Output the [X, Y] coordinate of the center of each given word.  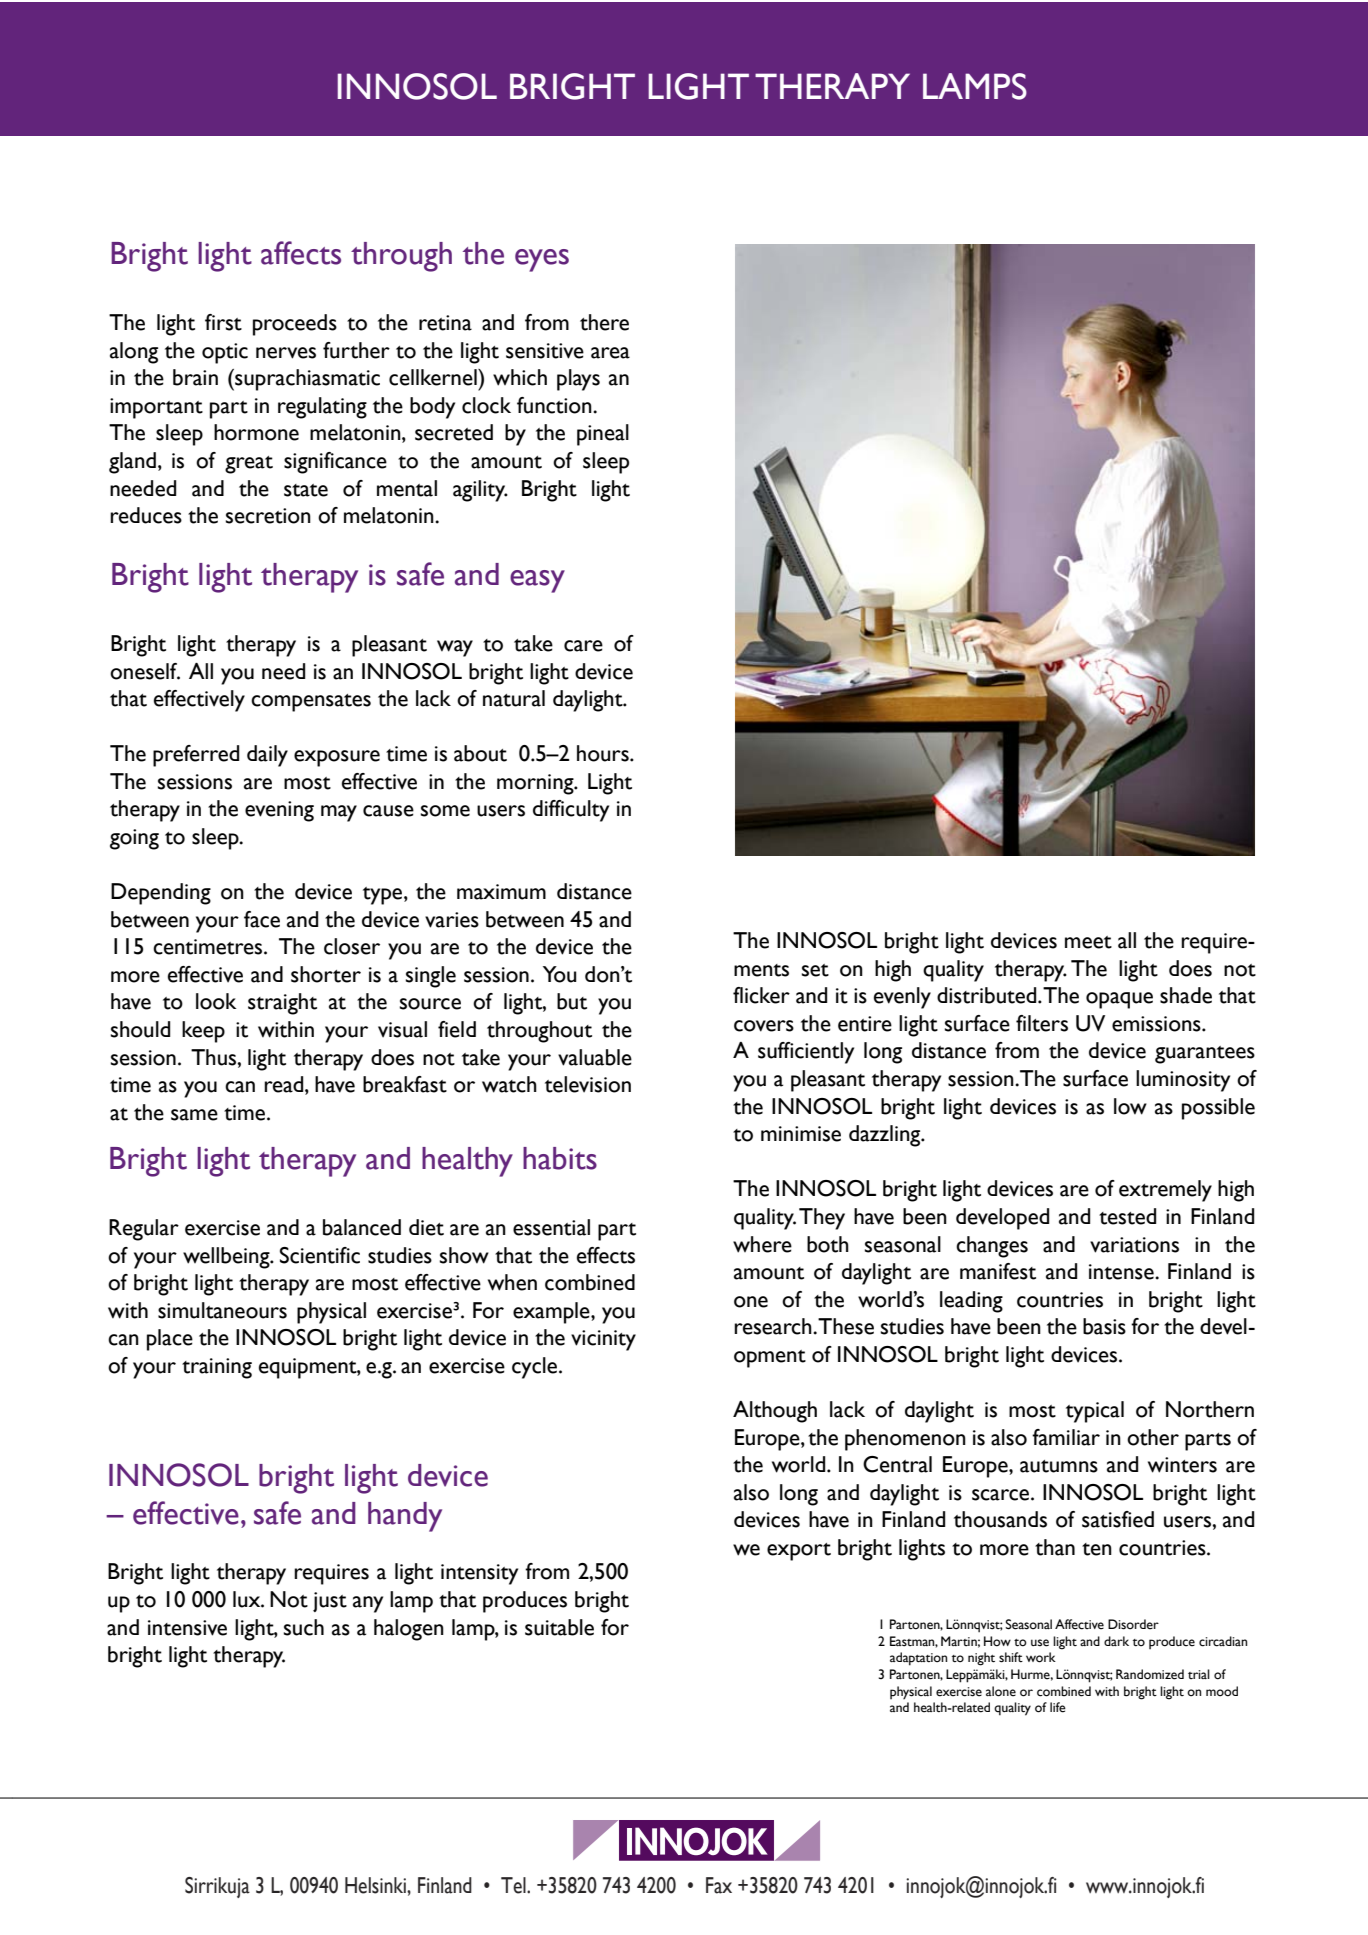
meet [1088, 942]
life [1058, 1707]
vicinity [603, 1340]
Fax [719, 1885]
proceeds [295, 325]
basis [1104, 1326]
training [217, 1368]
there [604, 322]
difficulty [571, 811]
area [610, 353]
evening [279, 811]
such [304, 1627]
